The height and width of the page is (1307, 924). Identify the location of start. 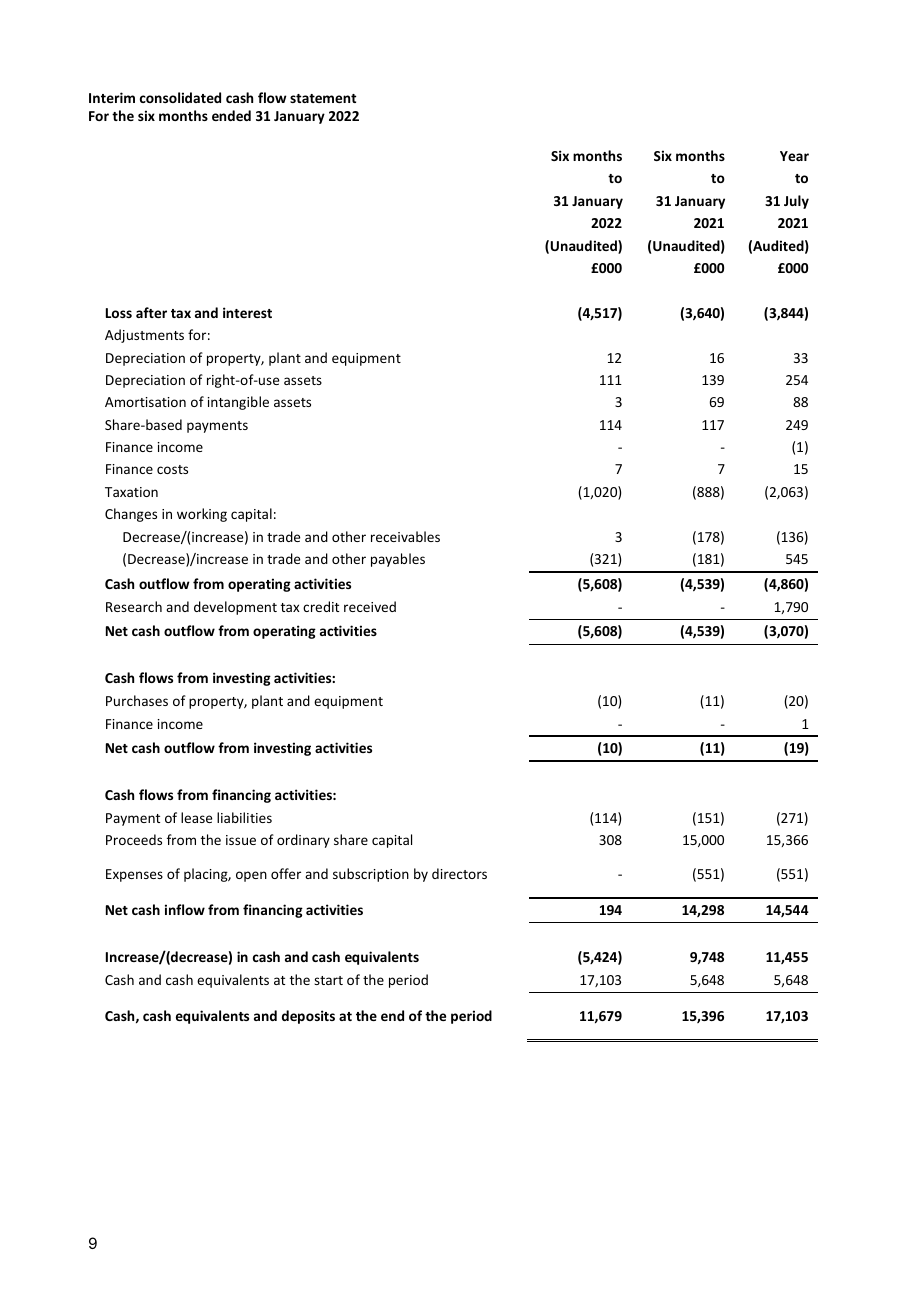
(328, 980).
